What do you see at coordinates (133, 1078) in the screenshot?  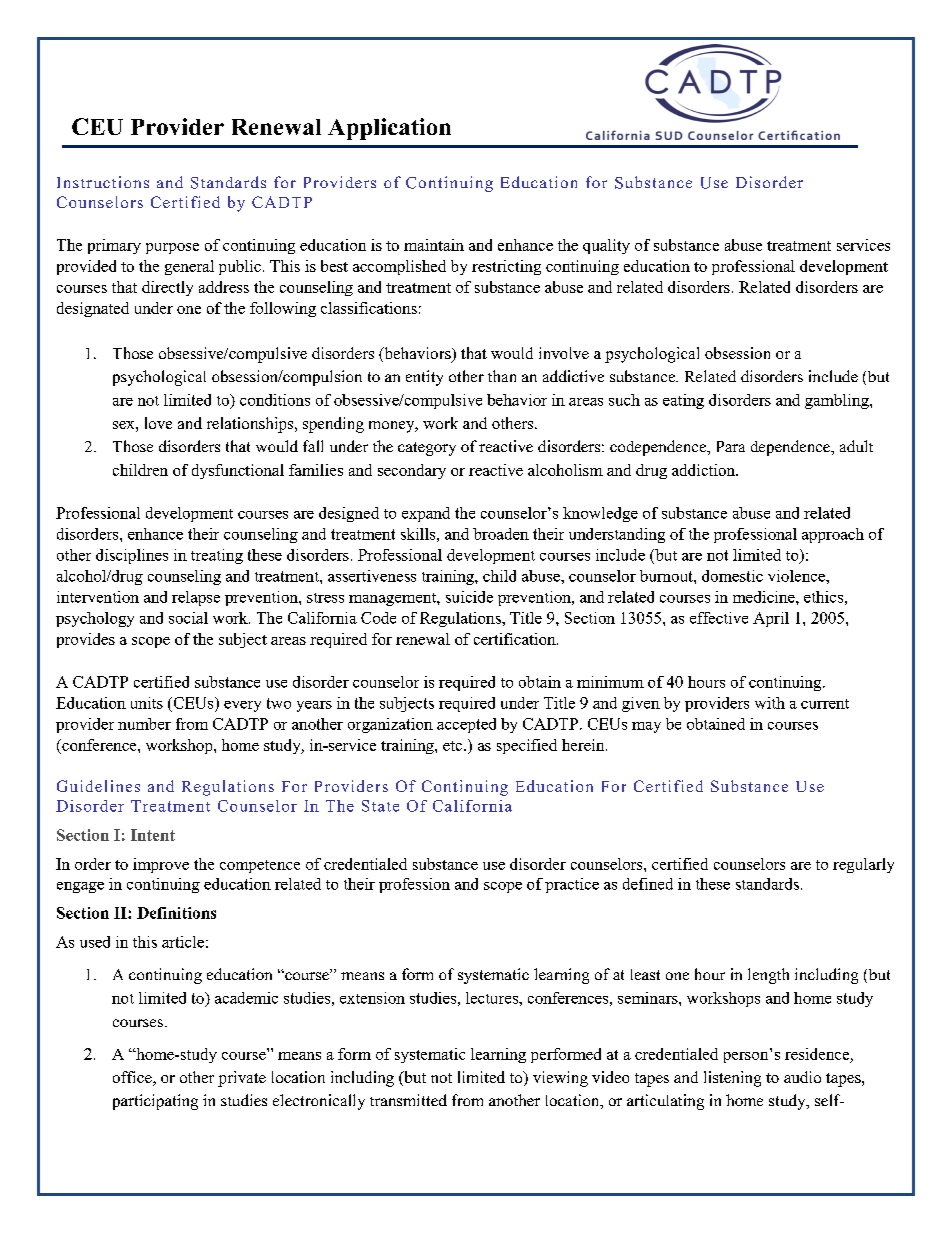 I see `office` at bounding box center [133, 1078].
